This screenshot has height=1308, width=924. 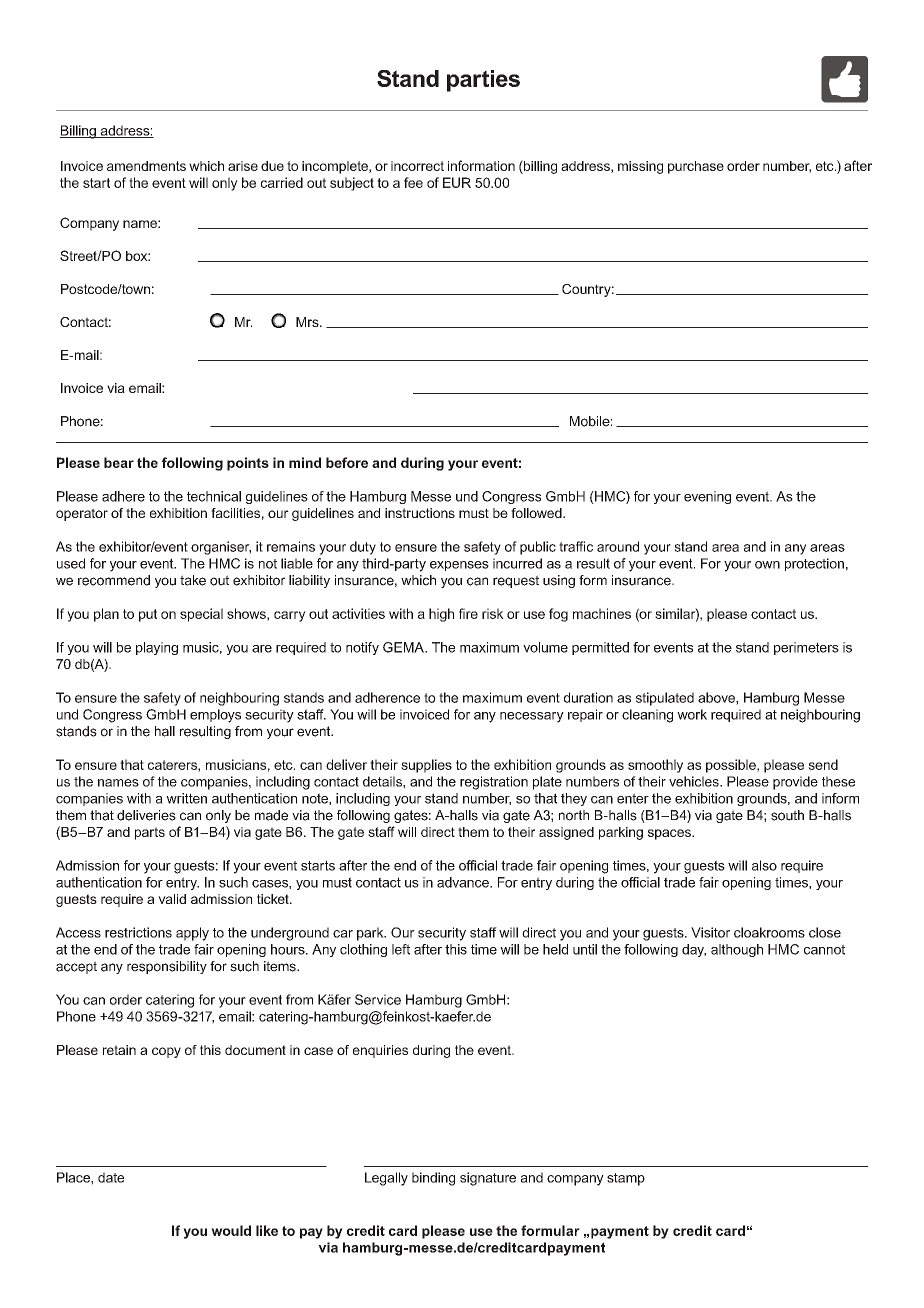 I want to click on stamp, so click(x=626, y=1179).
